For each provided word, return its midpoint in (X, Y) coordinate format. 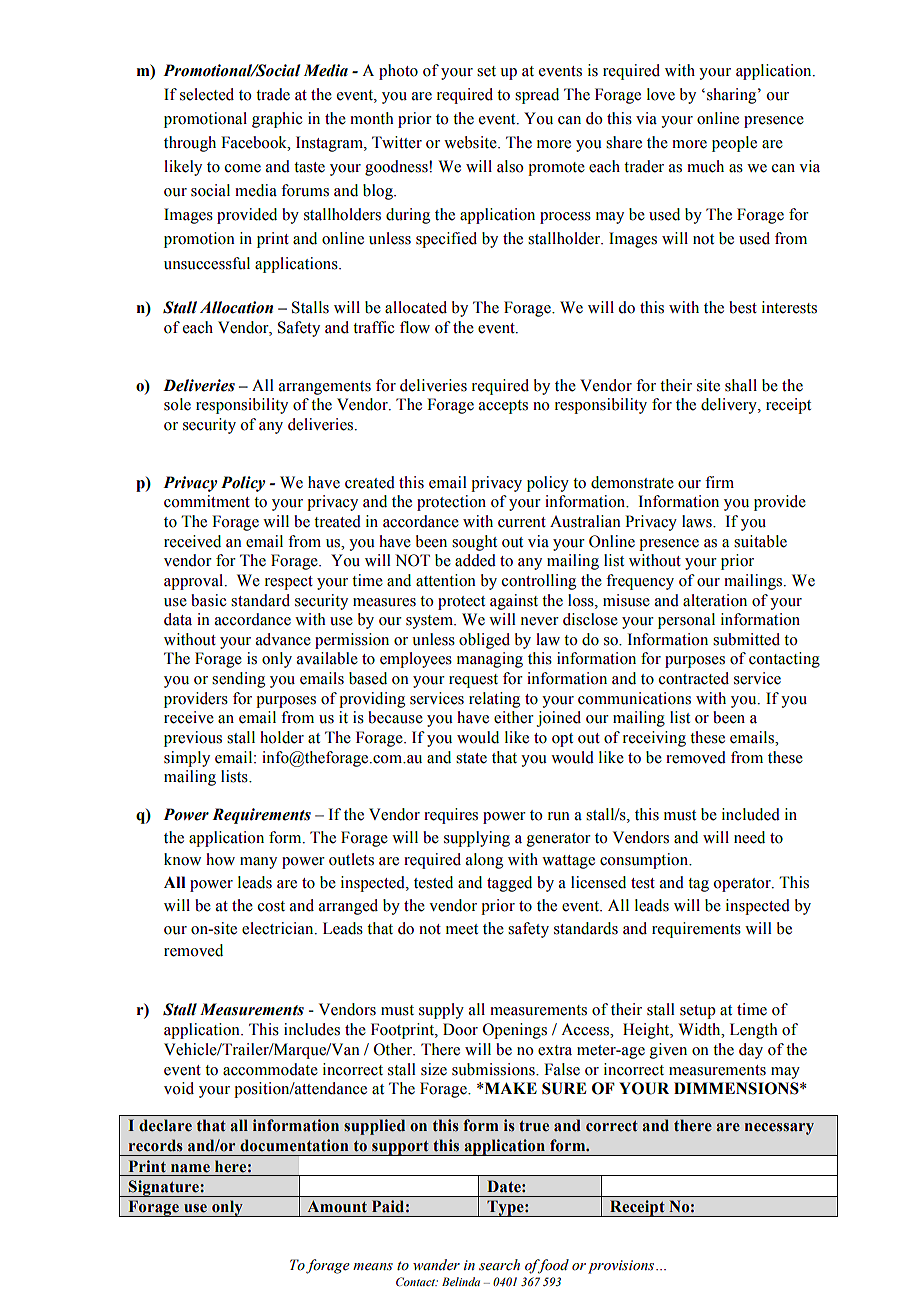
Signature (164, 1188)
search (499, 1265)
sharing (733, 96)
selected (207, 94)
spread (537, 96)
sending (238, 680)
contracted (694, 678)
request (473, 681)
